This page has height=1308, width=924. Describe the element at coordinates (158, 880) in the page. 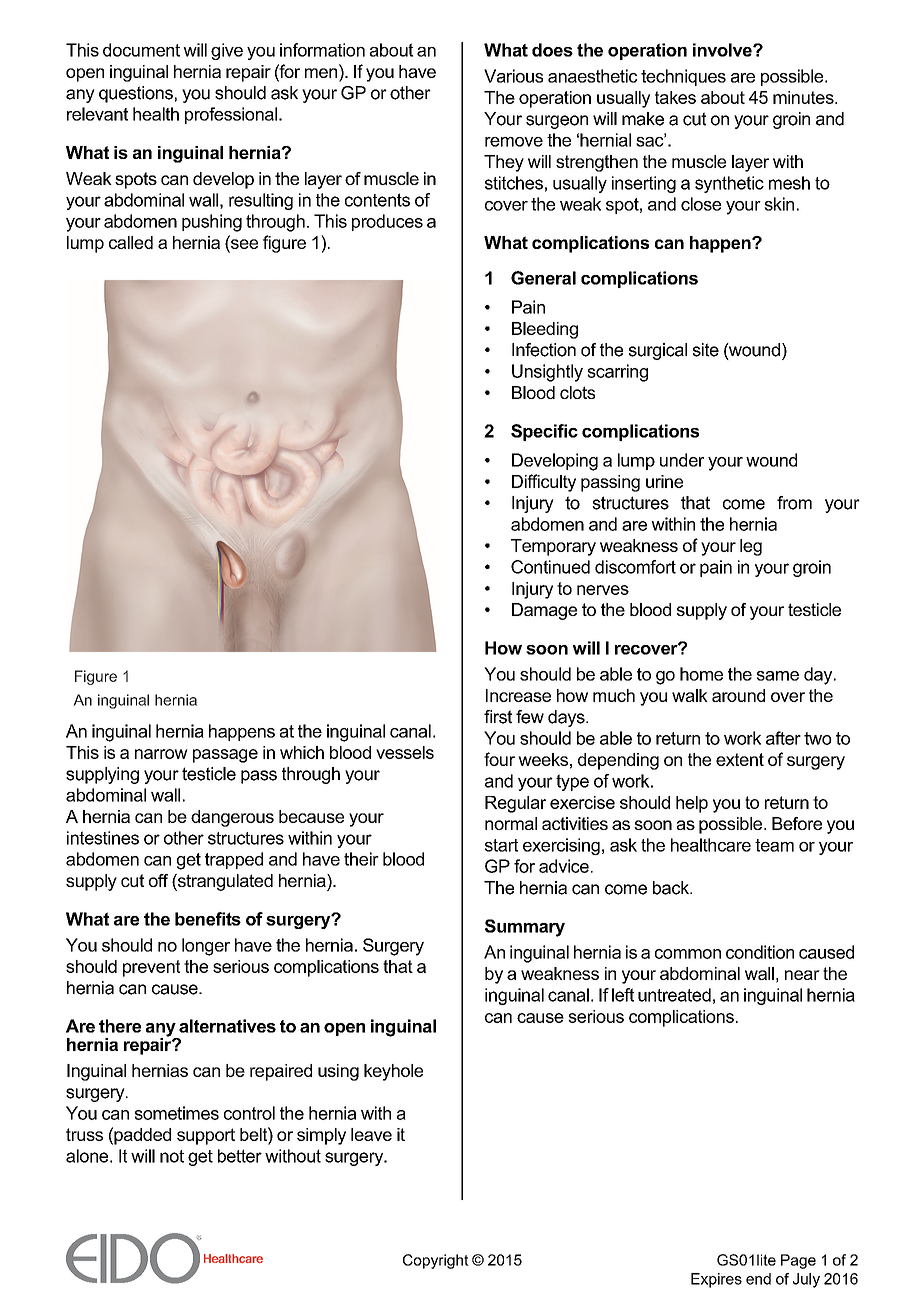

I see `off` at that location.
